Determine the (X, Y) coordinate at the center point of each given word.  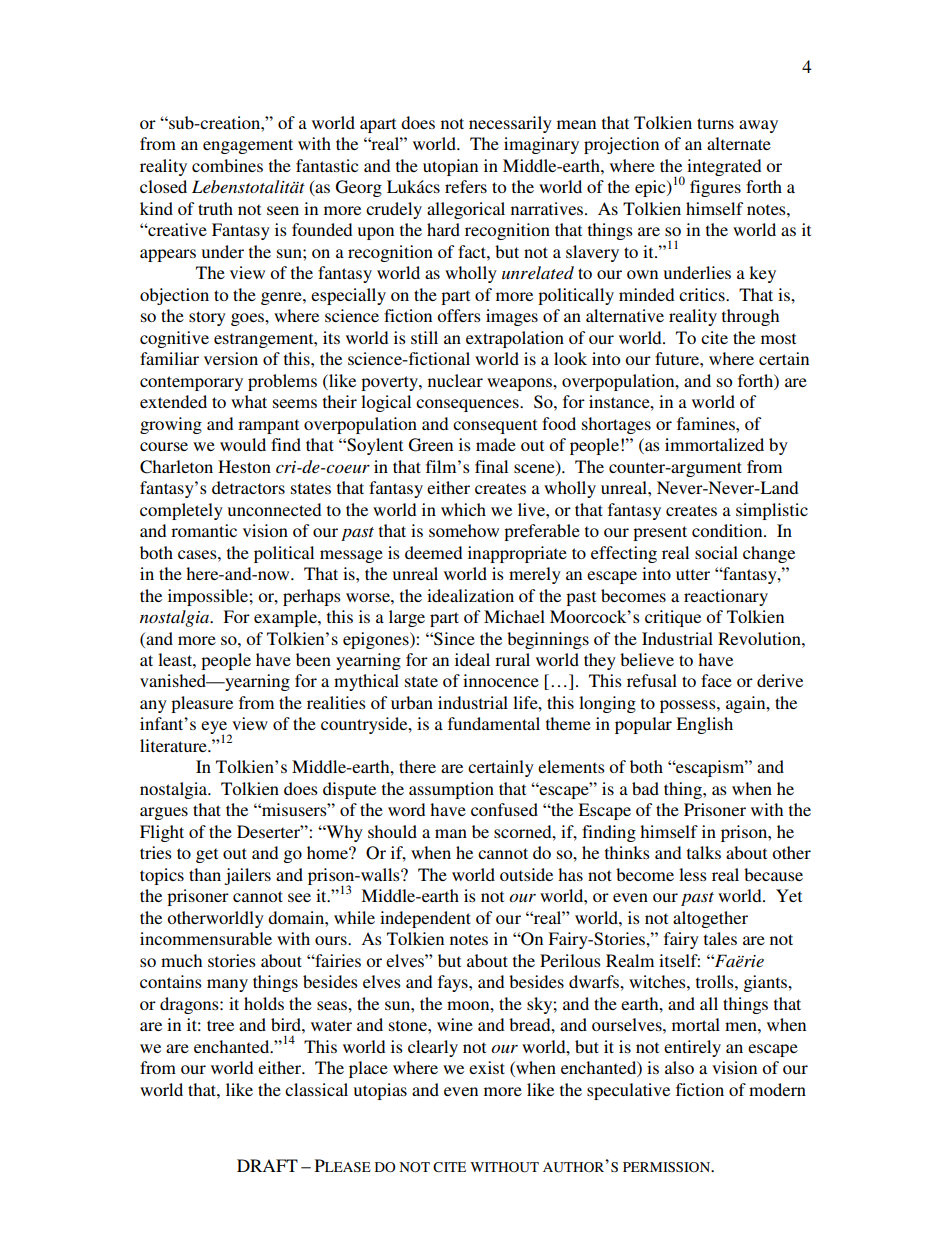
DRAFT (267, 1165)
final (491, 466)
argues (164, 813)
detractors (248, 487)
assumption (451, 790)
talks (704, 852)
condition (728, 530)
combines (227, 165)
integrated (724, 167)
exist (487, 1067)
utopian (450, 167)
